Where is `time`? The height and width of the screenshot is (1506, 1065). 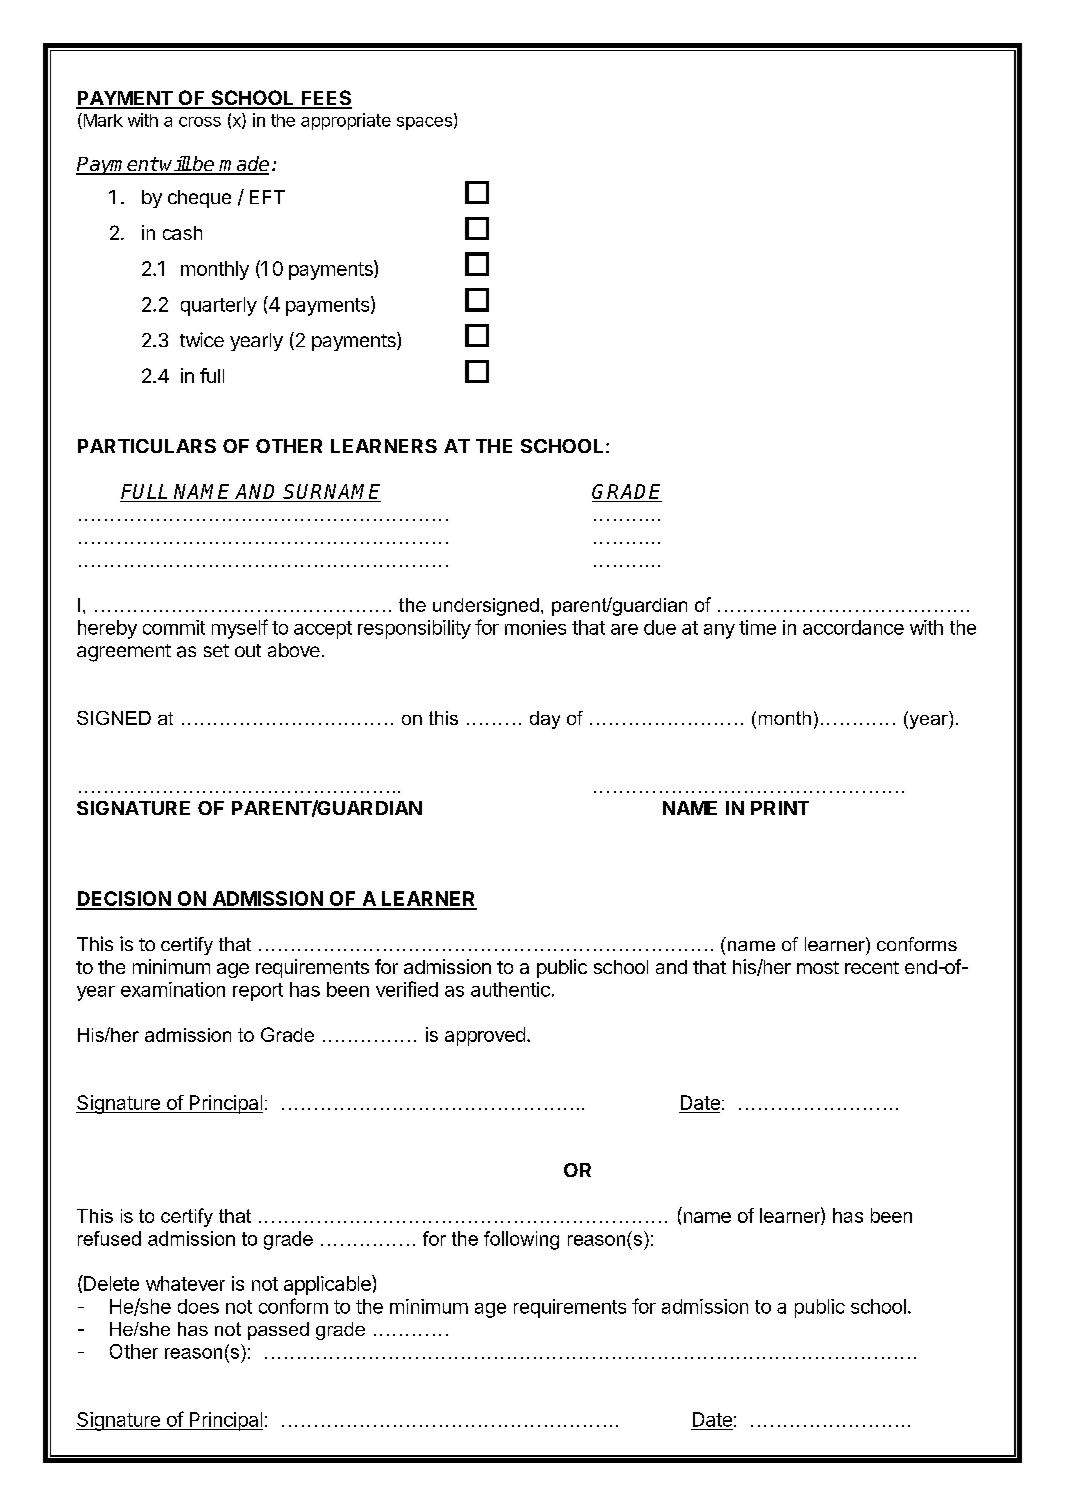
time is located at coordinates (757, 627).
